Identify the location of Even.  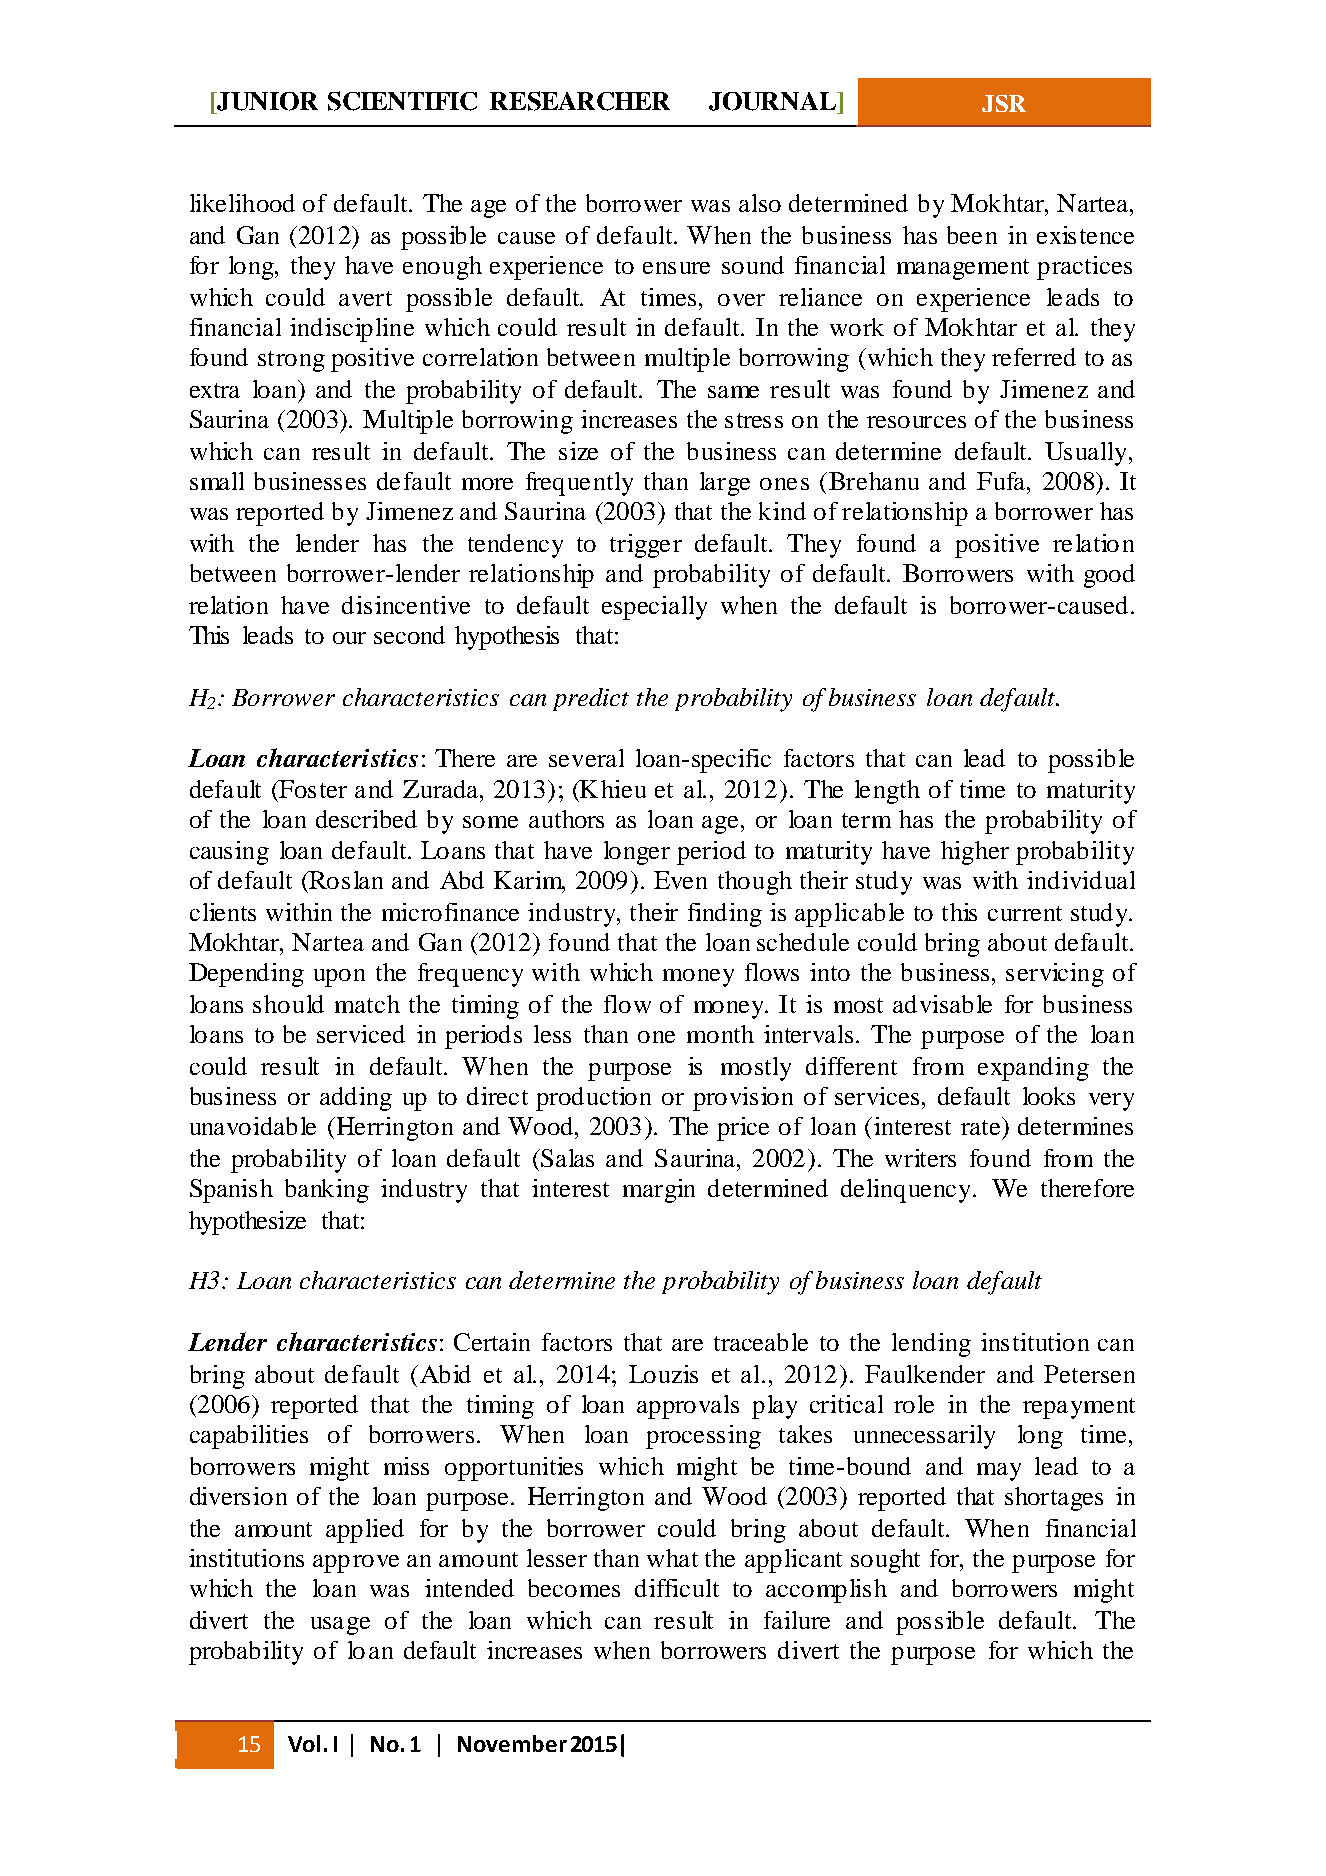
(680, 880).
